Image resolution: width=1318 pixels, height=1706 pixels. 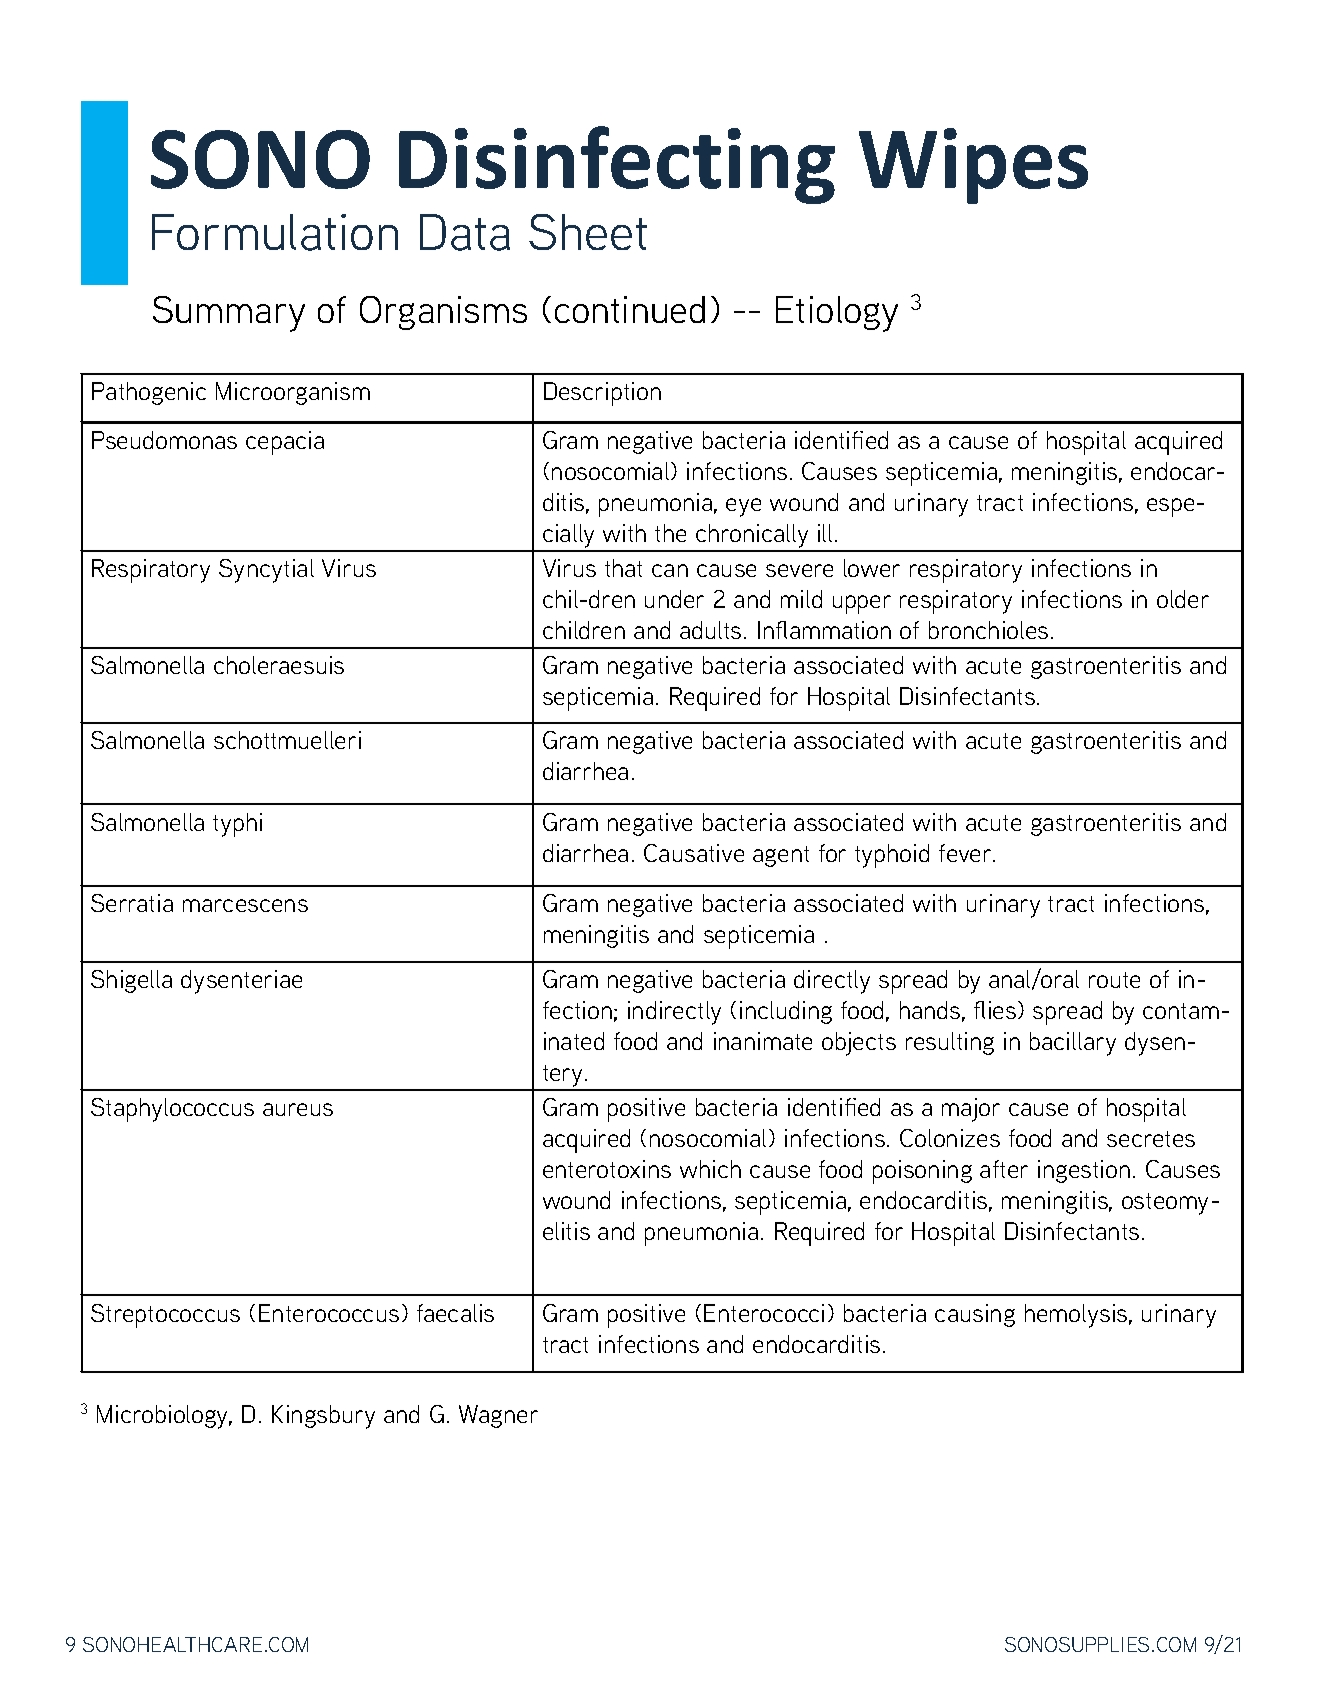 What do you see at coordinates (670, 533) in the screenshot?
I see `the` at bounding box center [670, 533].
